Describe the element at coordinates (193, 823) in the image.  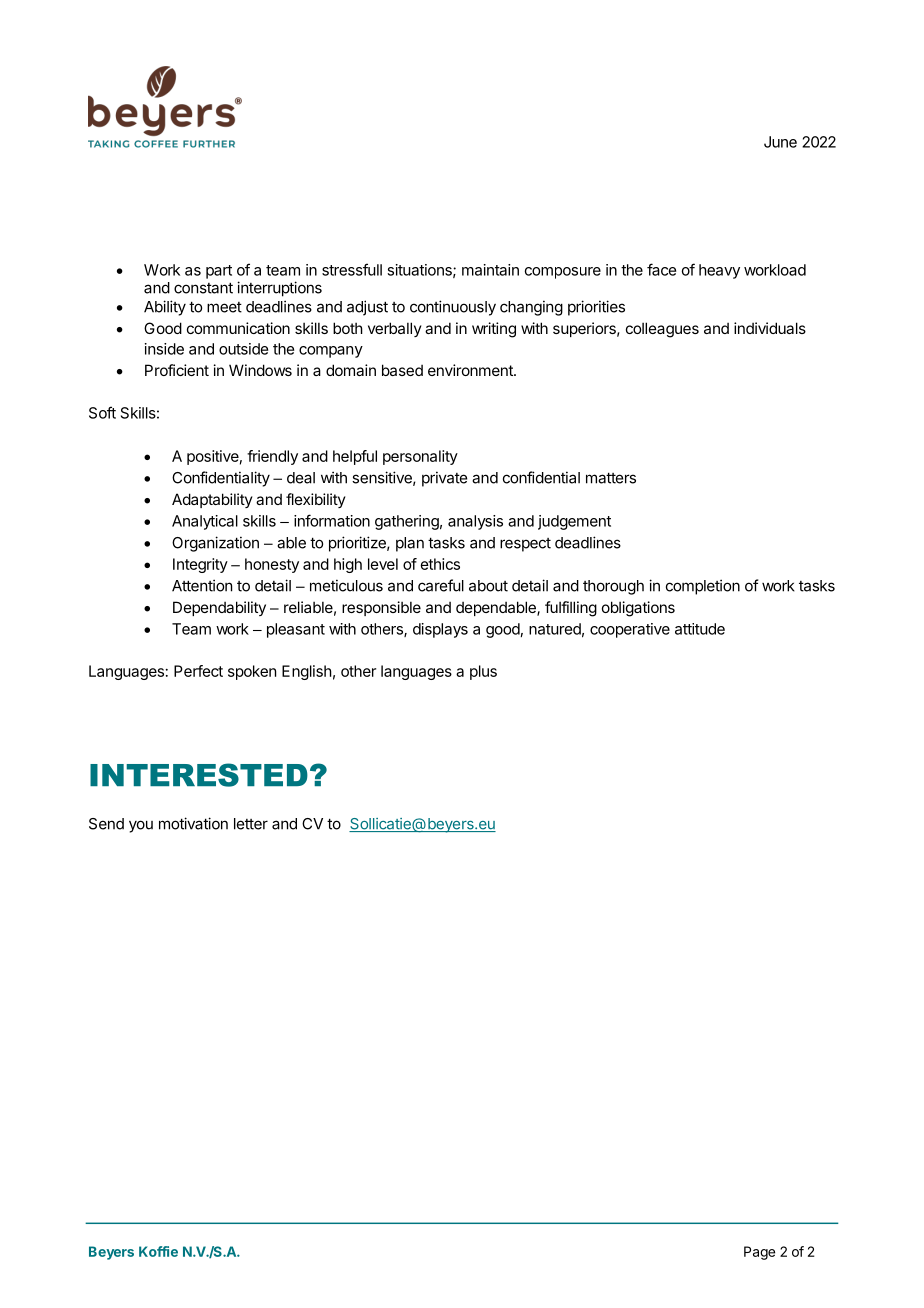
I see `motivation` at that location.
